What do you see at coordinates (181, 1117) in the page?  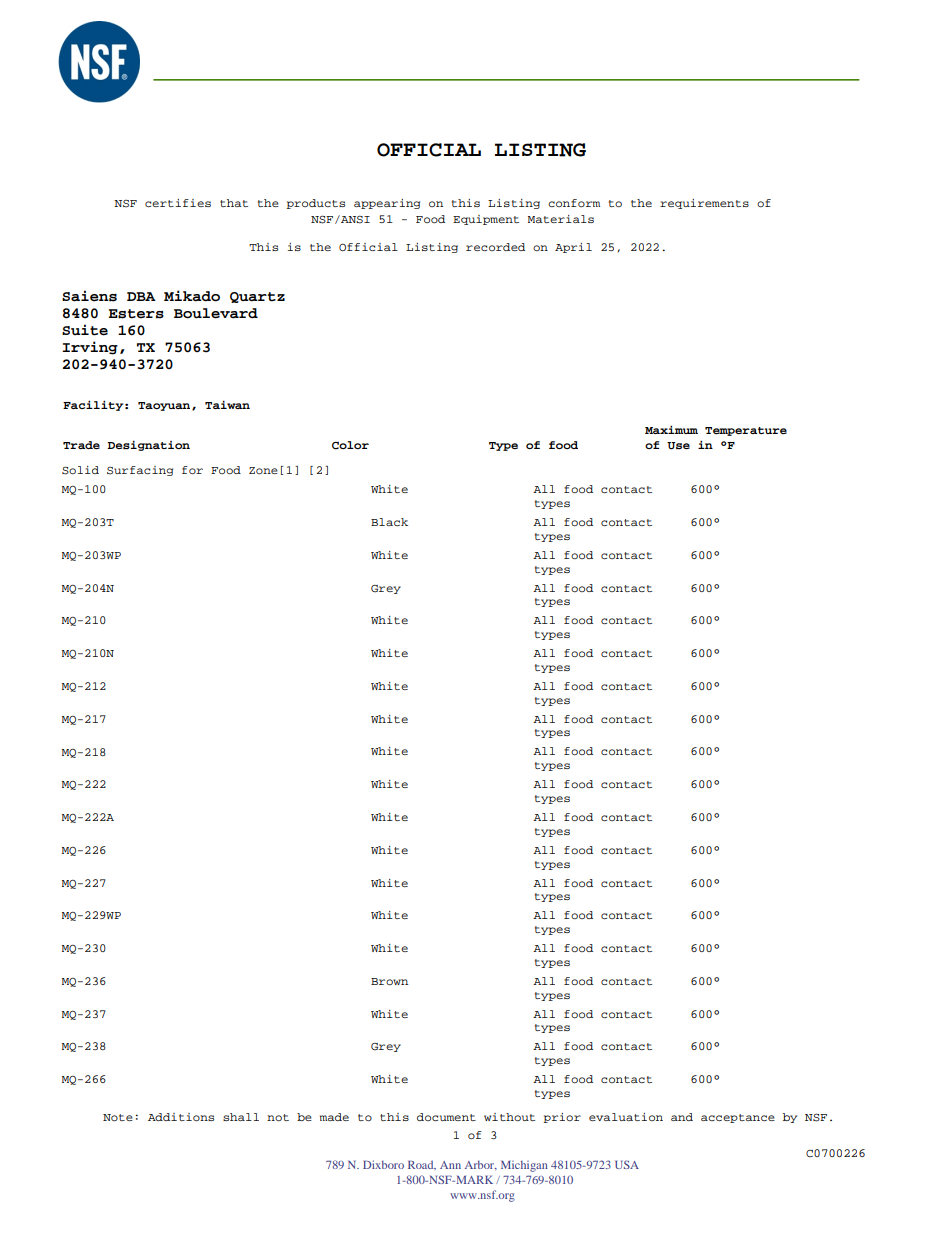 I see `Additions` at bounding box center [181, 1117].
